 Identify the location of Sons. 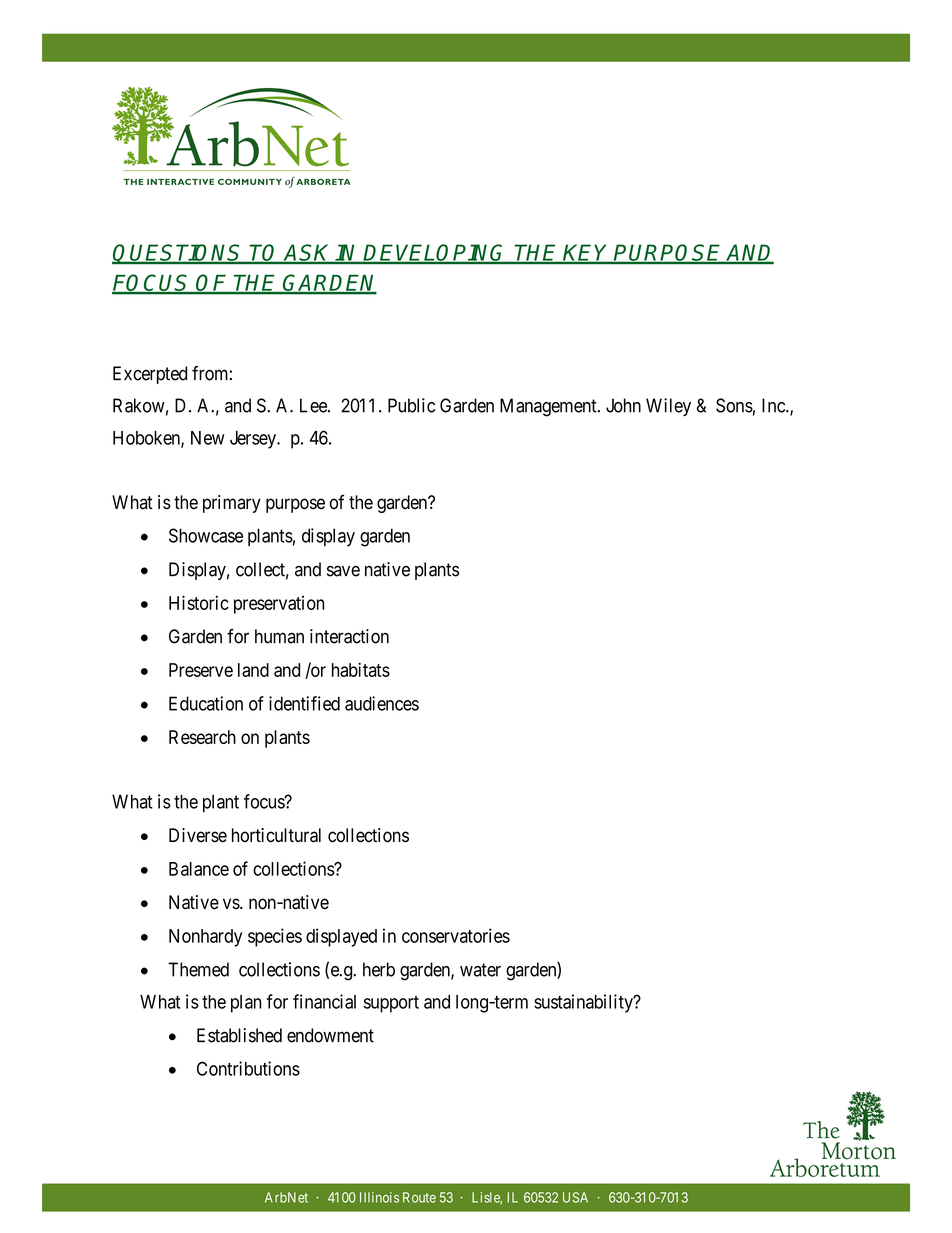
(734, 405).
